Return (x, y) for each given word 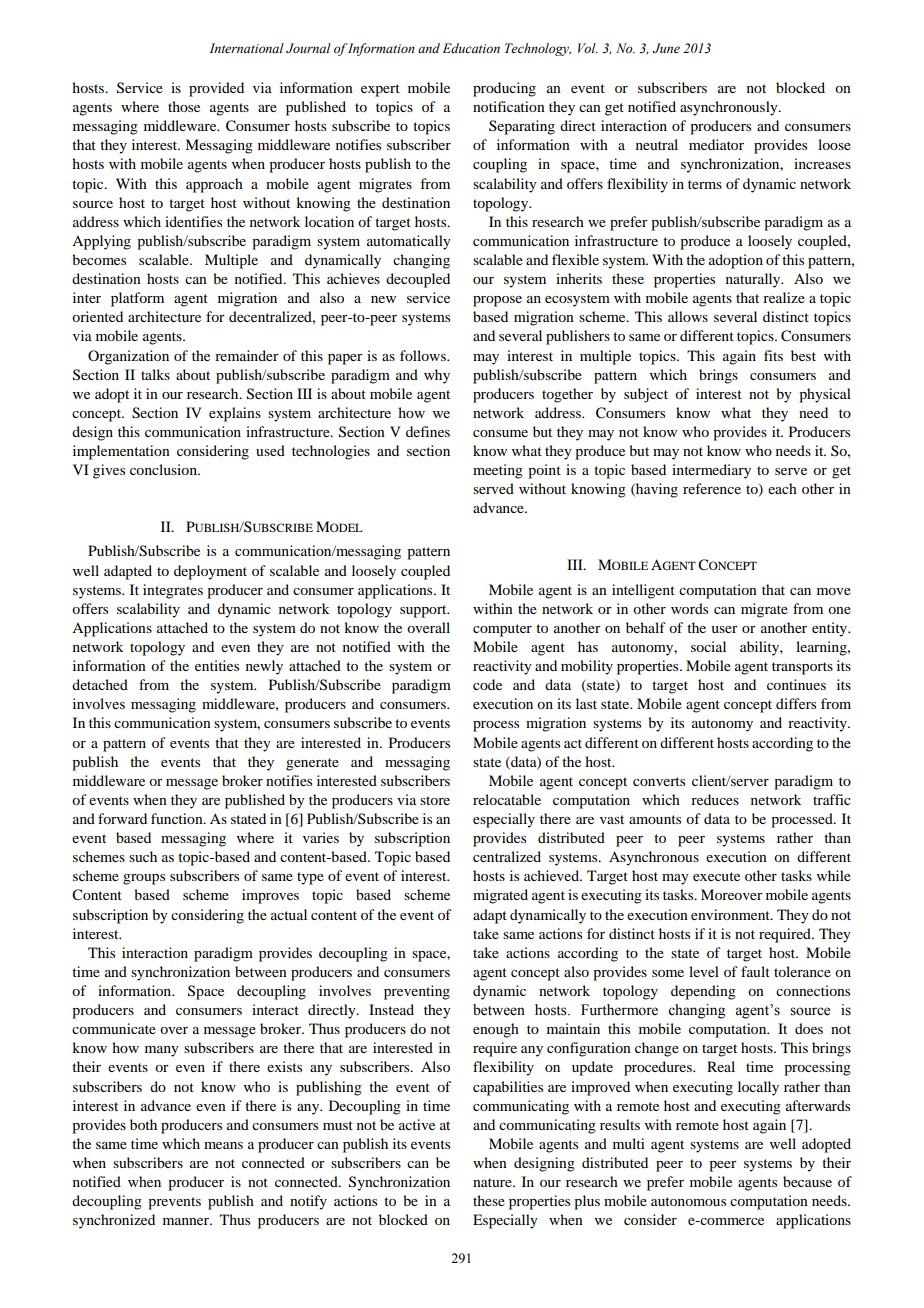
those (184, 106)
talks (155, 374)
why (437, 376)
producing (504, 89)
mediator (716, 144)
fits (773, 355)
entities (217, 665)
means (223, 1145)
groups (144, 879)
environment (731, 914)
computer (502, 630)
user (724, 629)
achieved (552, 875)
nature (493, 1182)
